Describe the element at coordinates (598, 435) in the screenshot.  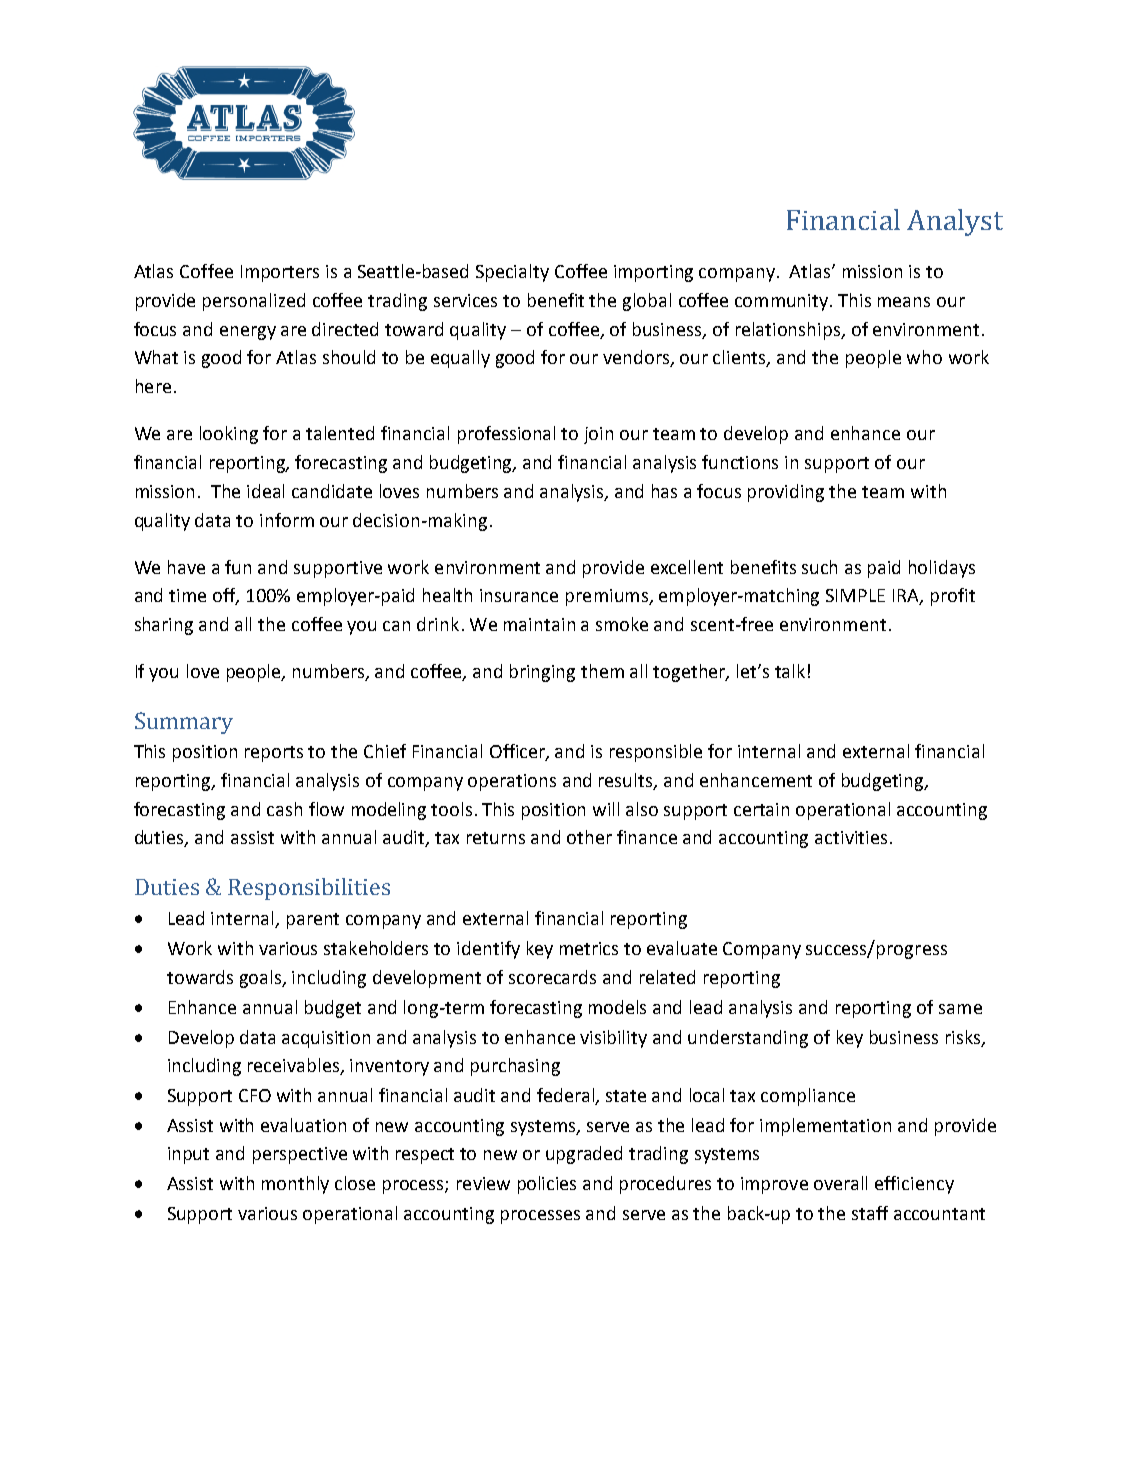
I see `join` at that location.
